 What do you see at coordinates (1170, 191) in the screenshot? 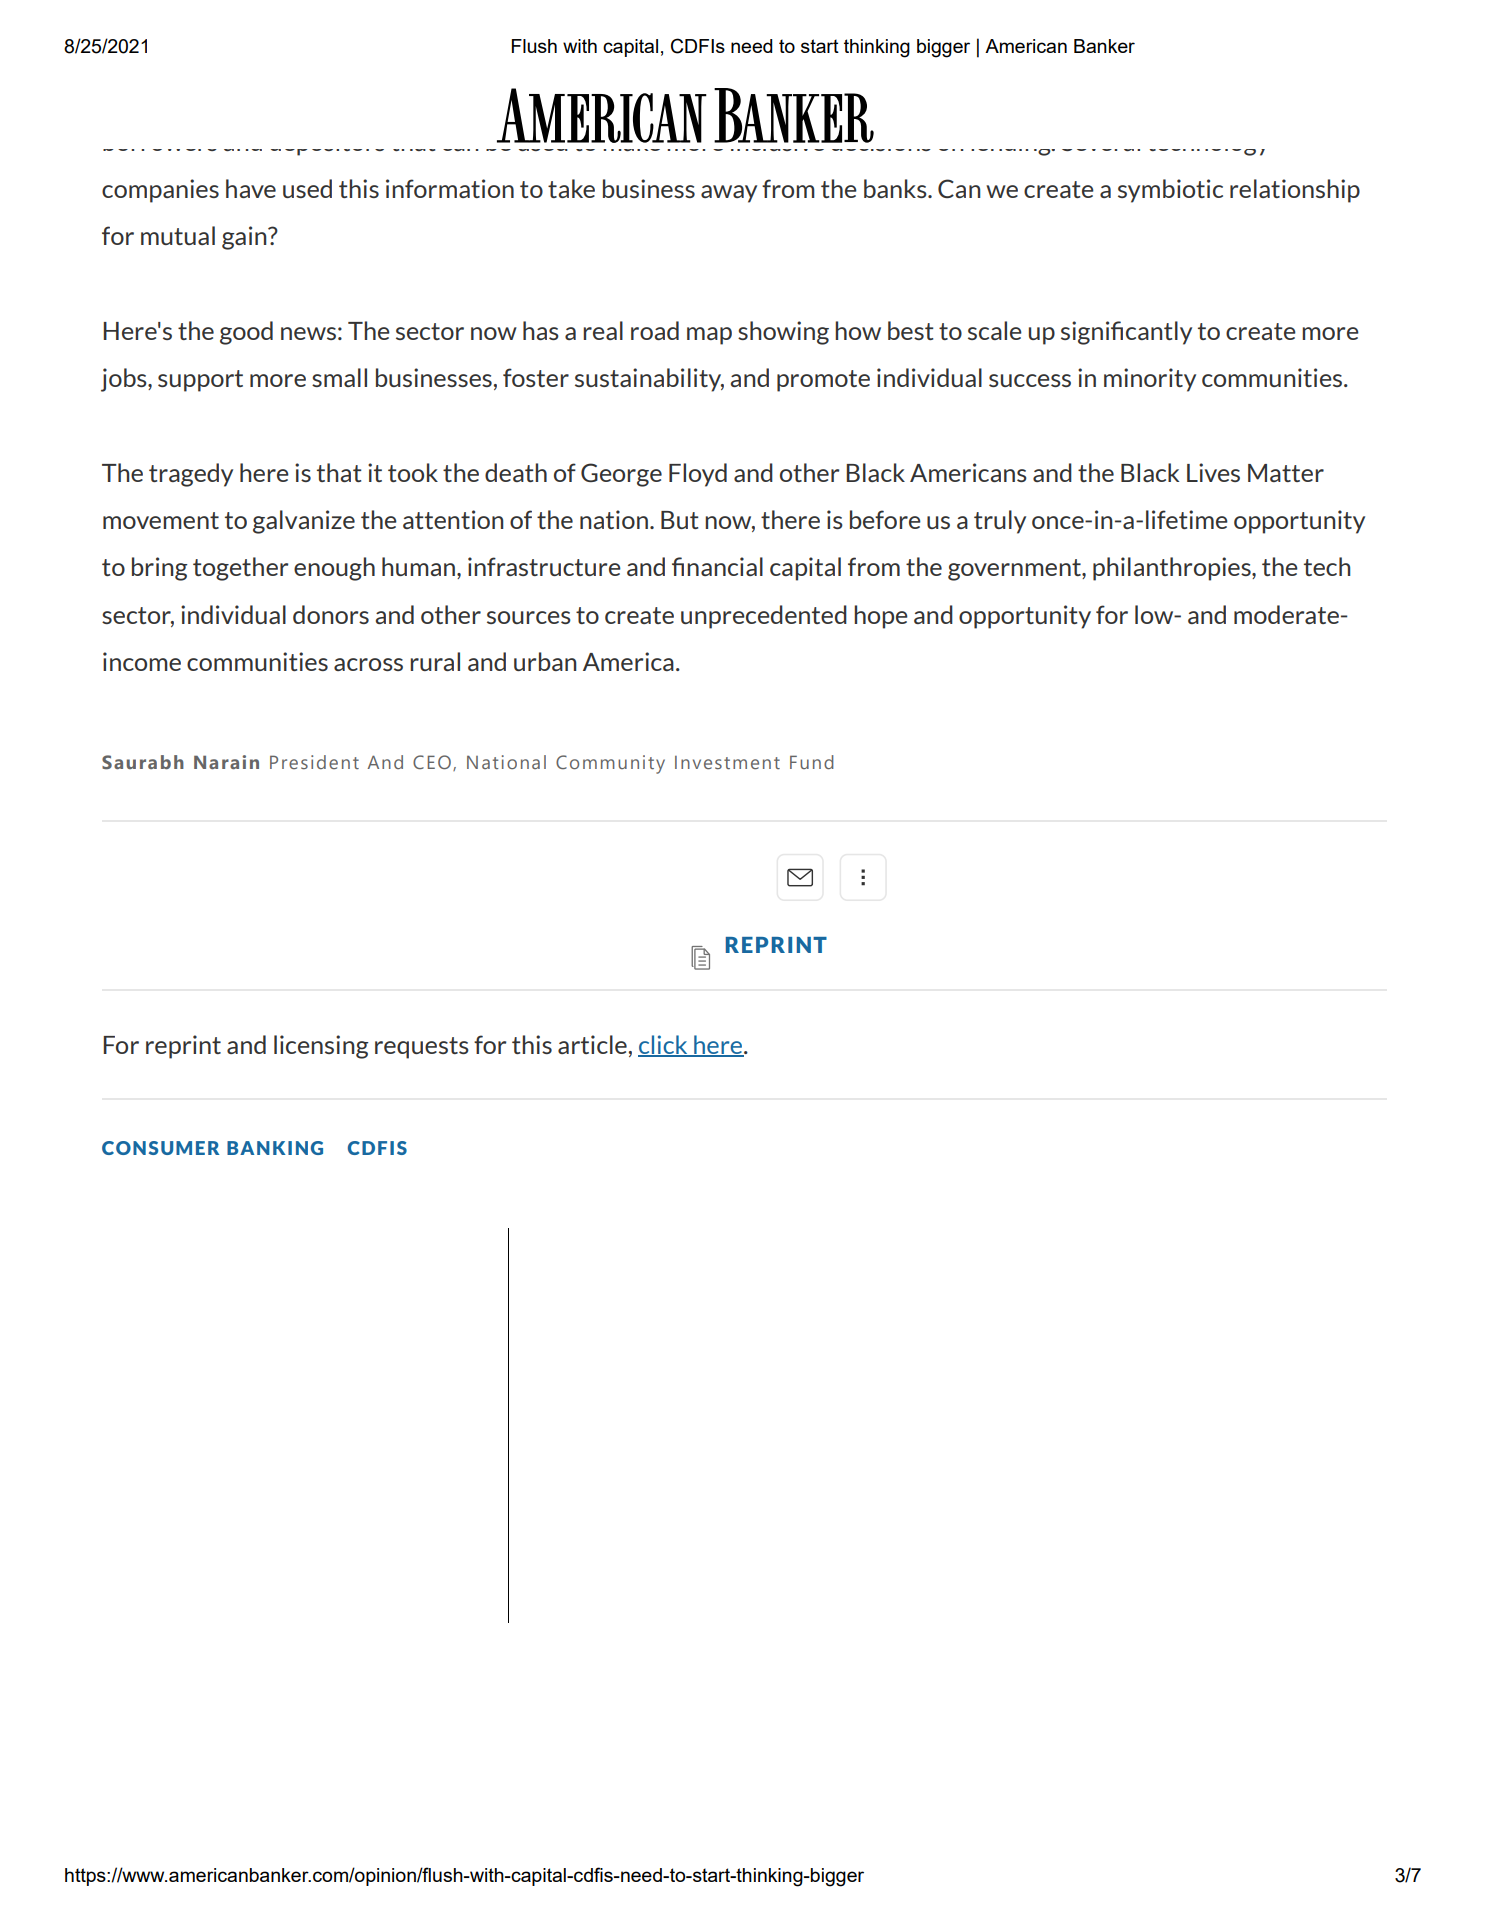
I see `symbiotic` at bounding box center [1170, 191].
